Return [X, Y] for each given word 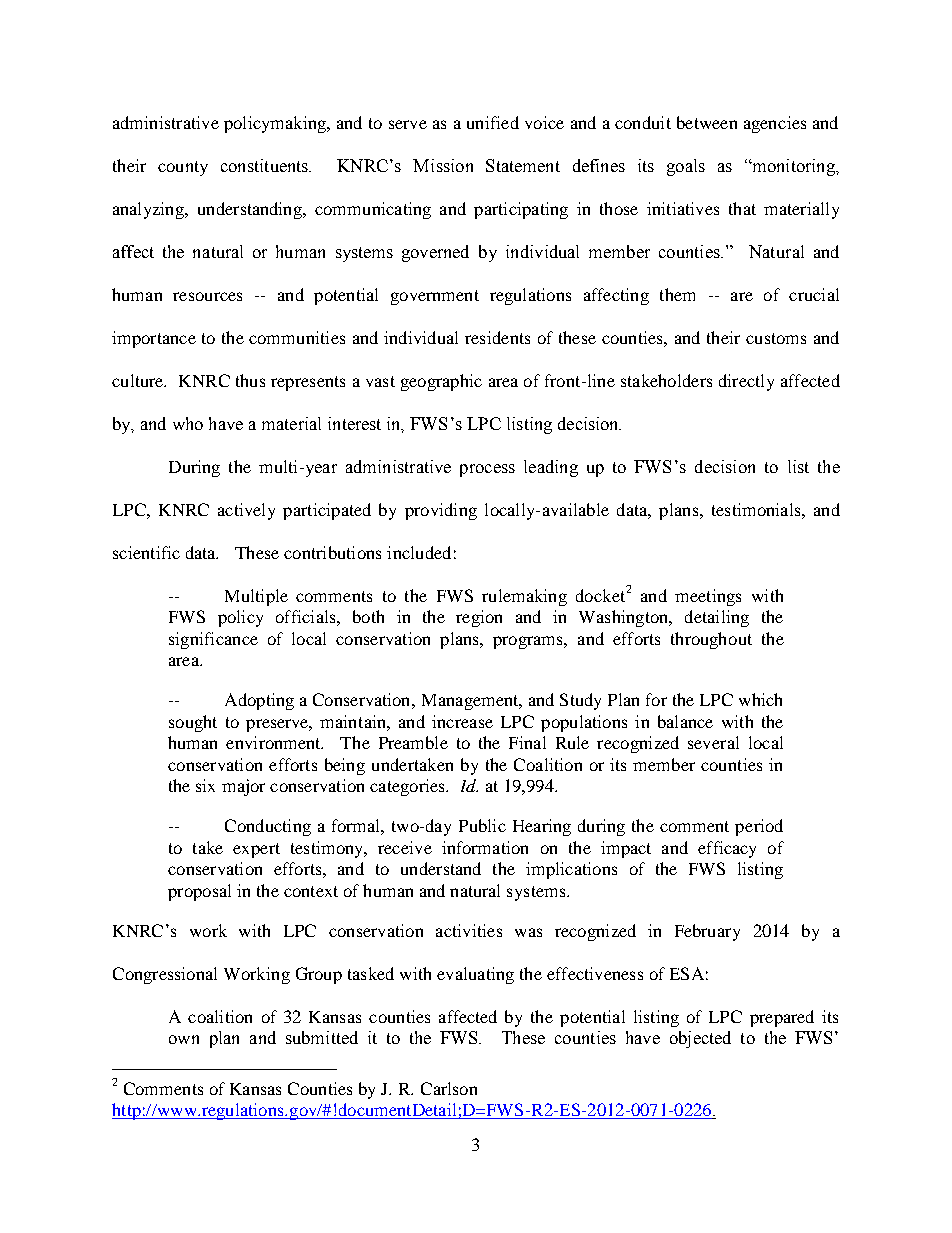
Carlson [449, 1088]
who [188, 423]
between [707, 122]
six [205, 785]
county [183, 168]
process [487, 470]
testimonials [757, 509]
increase [462, 721]
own [184, 1039]
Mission [443, 165]
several [713, 742]
